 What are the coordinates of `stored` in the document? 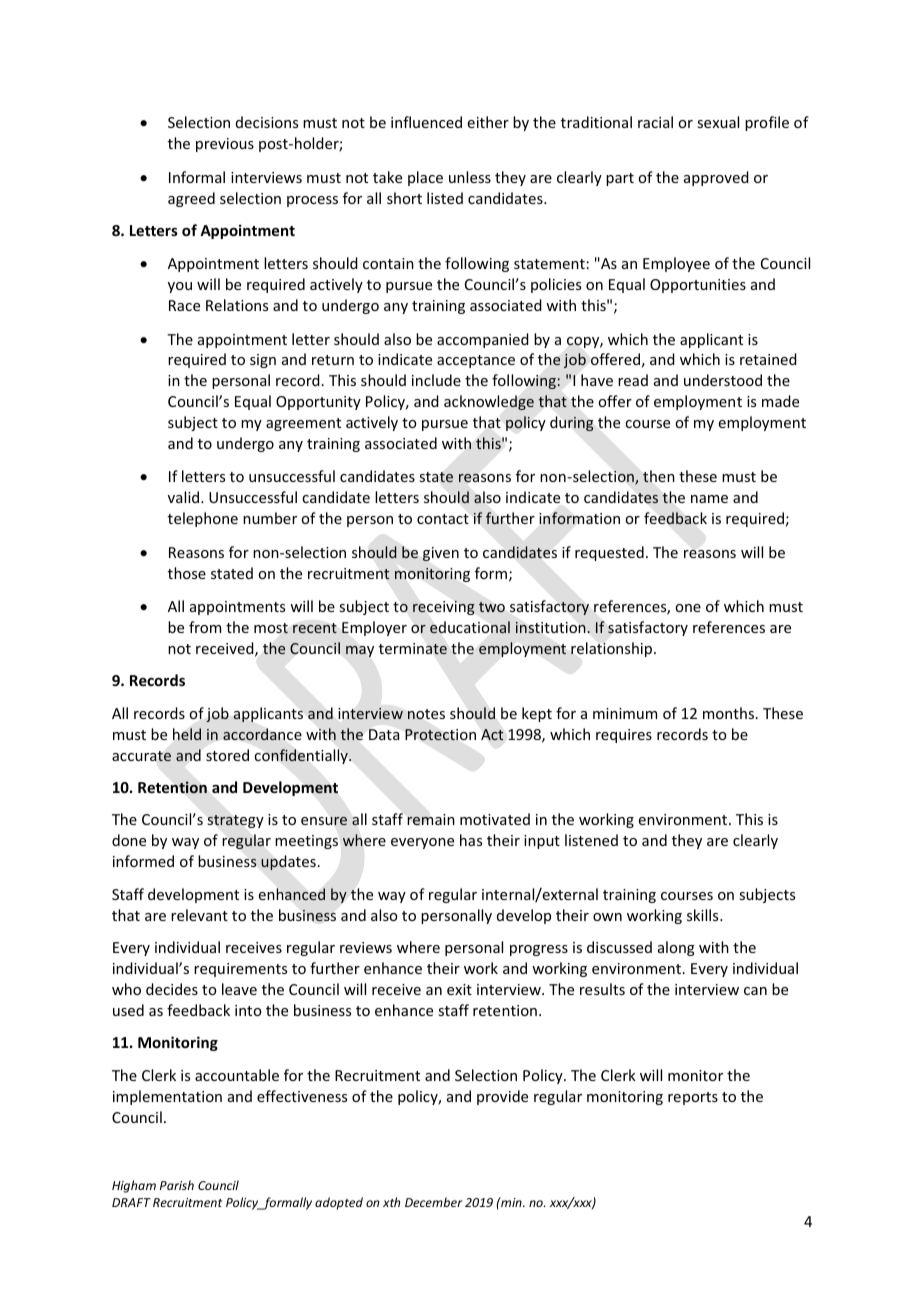 It's located at (227, 755).
